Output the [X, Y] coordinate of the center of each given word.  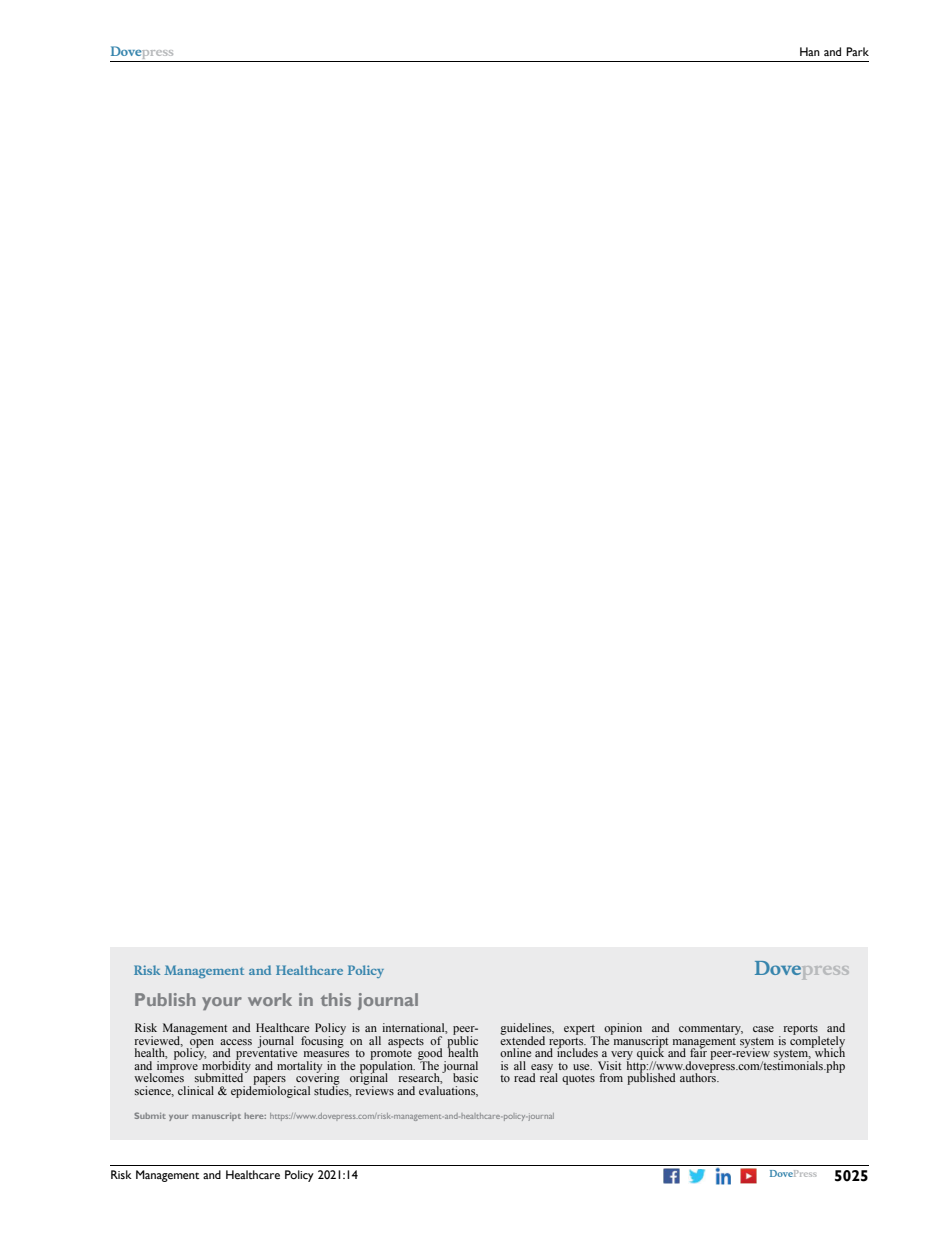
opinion [623, 1029]
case [763, 1029]
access [236, 1042]
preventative [266, 1054]
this [336, 999]
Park [857, 51]
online [515, 1052]
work [270, 999]
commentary [711, 1030]
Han [810, 51]
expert [581, 1031]
